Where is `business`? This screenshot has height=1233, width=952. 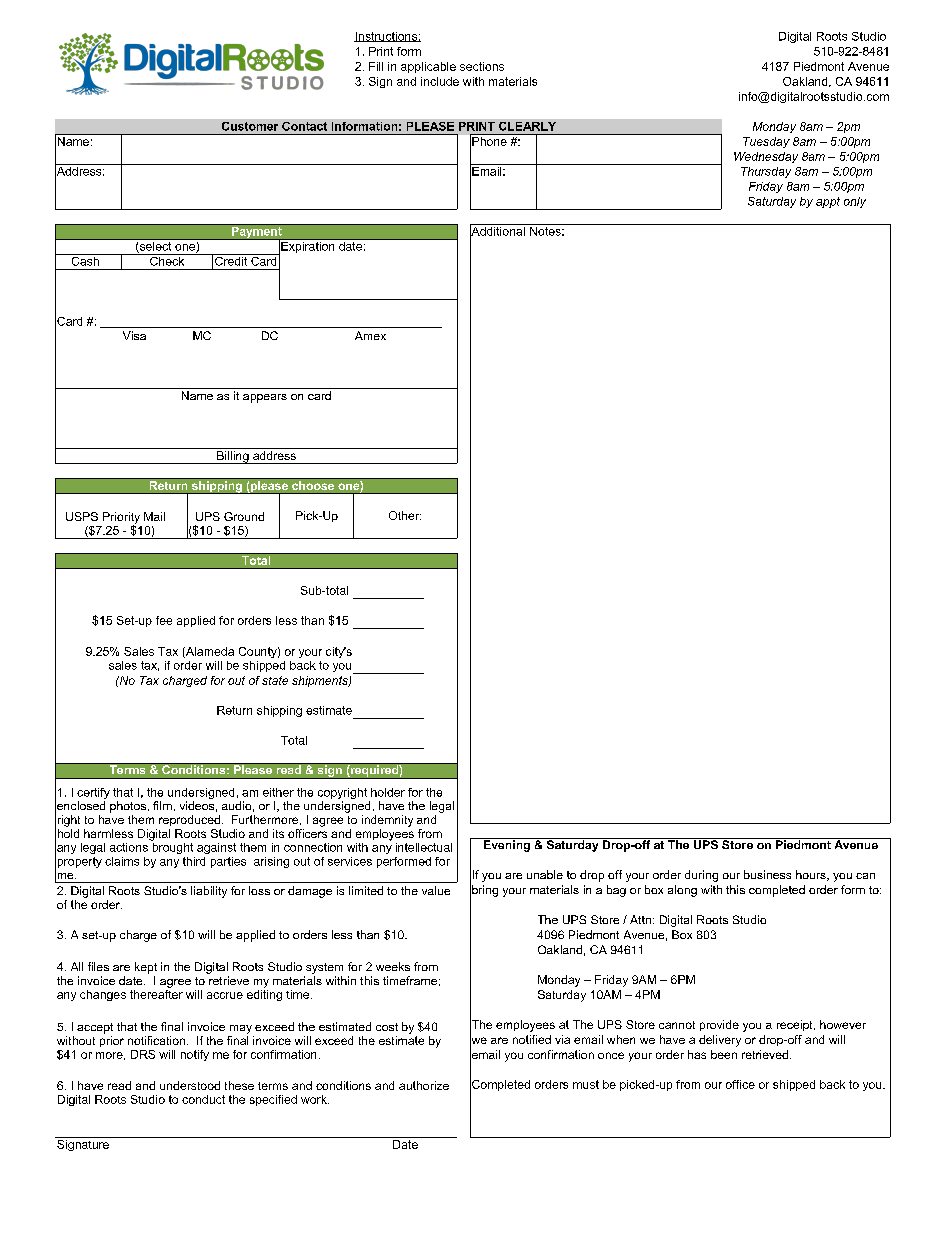
business is located at coordinates (767, 874).
